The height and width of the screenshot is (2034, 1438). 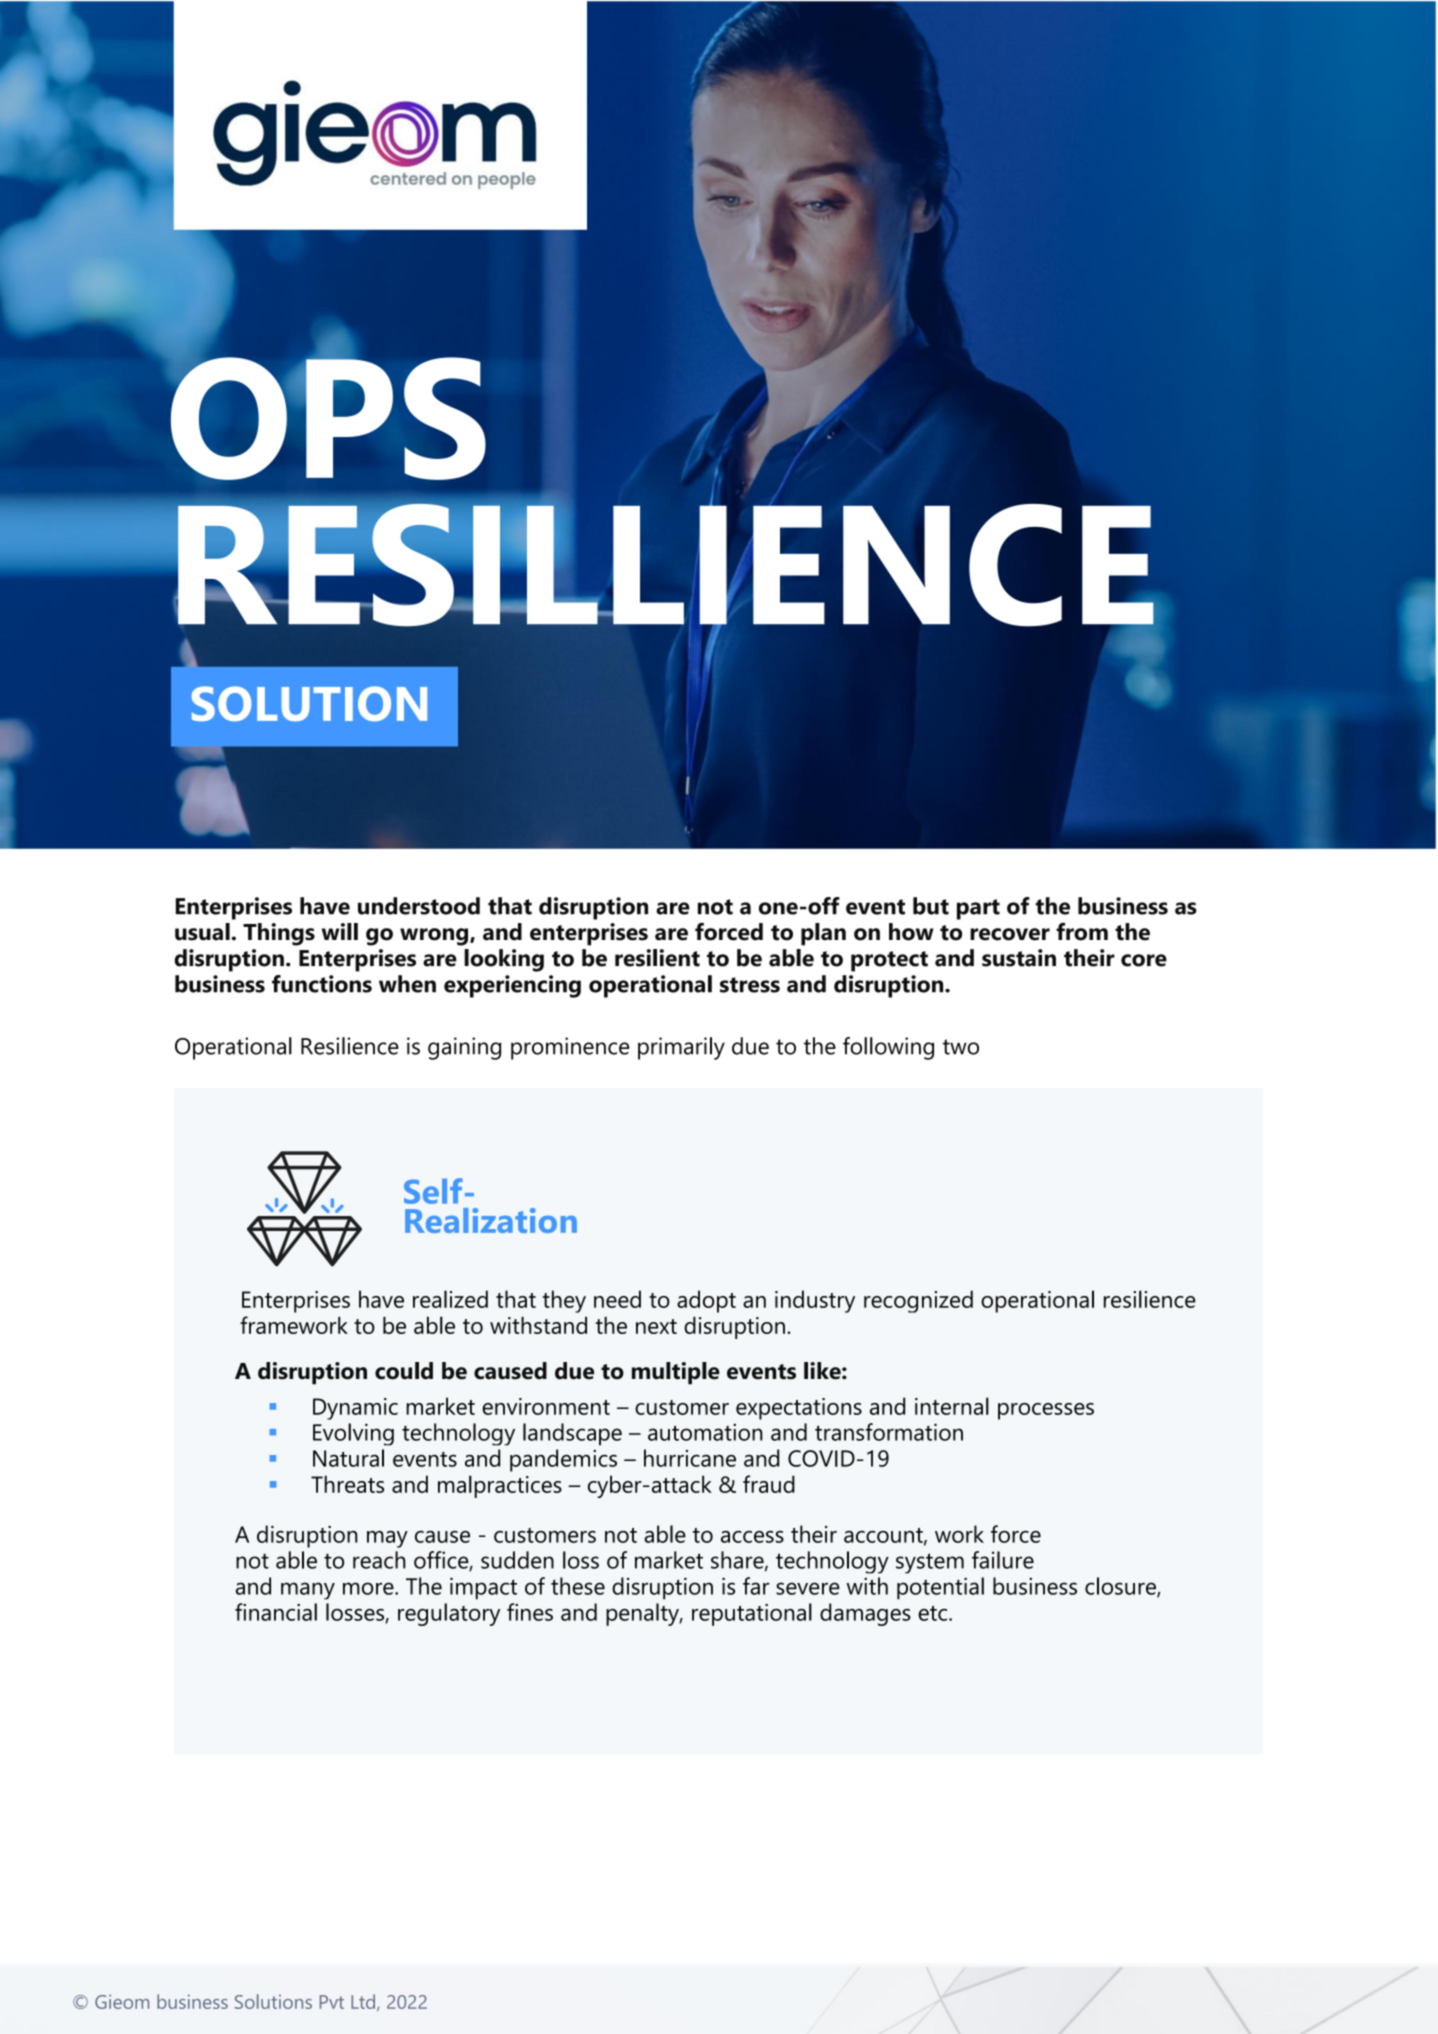 What do you see at coordinates (978, 909) in the screenshot?
I see `part` at bounding box center [978, 909].
